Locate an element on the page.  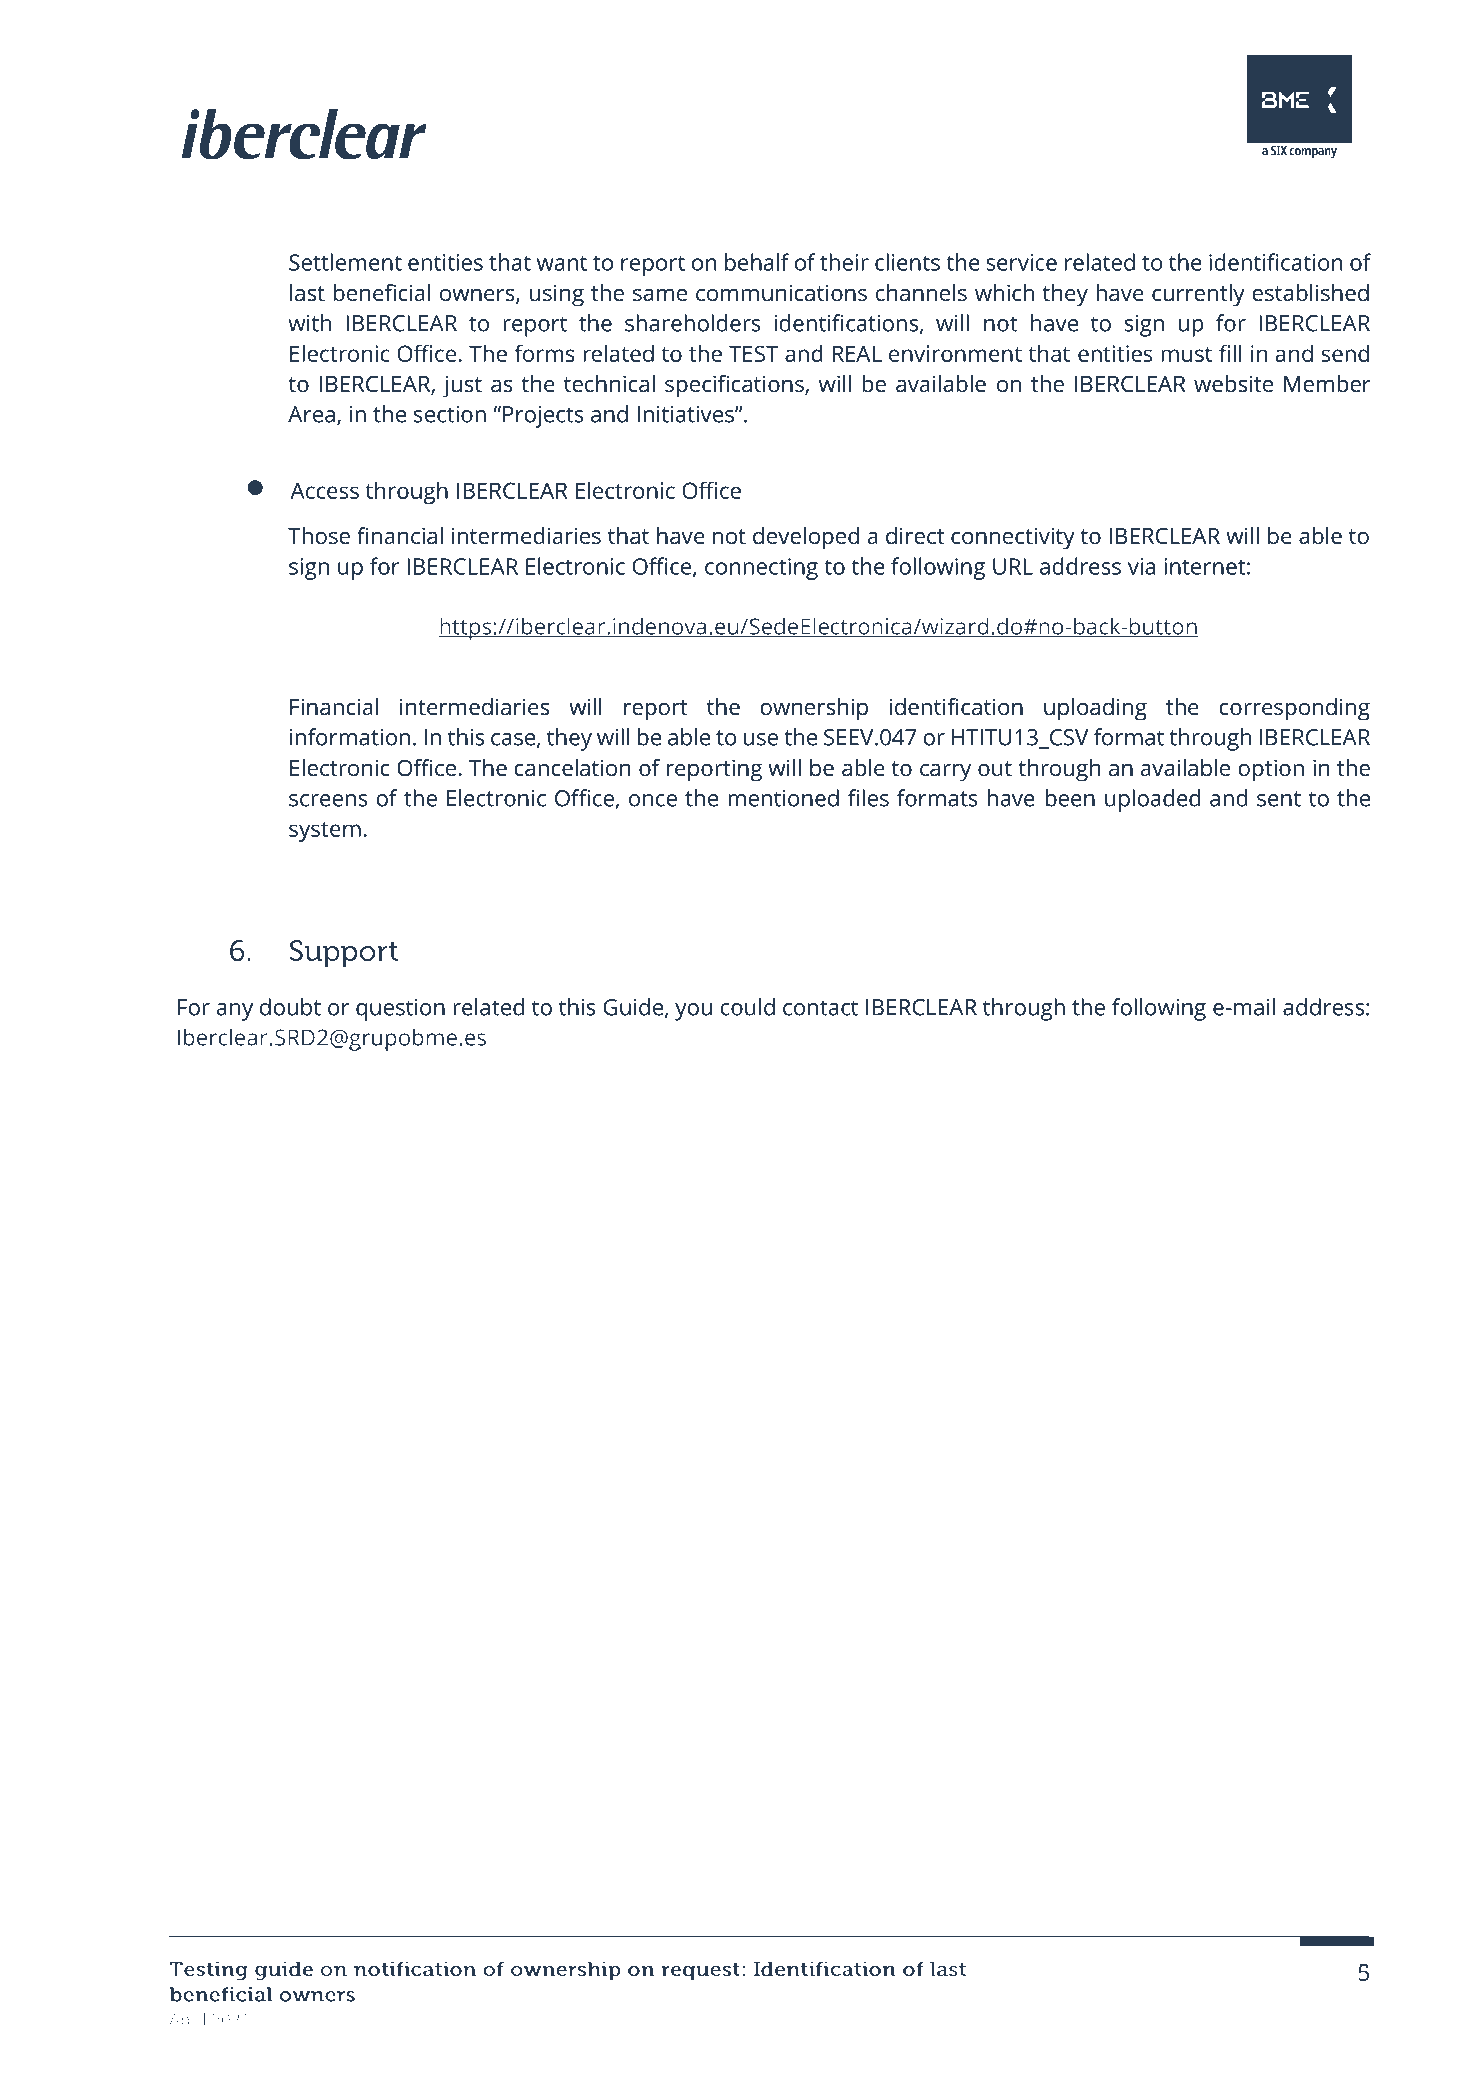
could is located at coordinates (747, 1007).
